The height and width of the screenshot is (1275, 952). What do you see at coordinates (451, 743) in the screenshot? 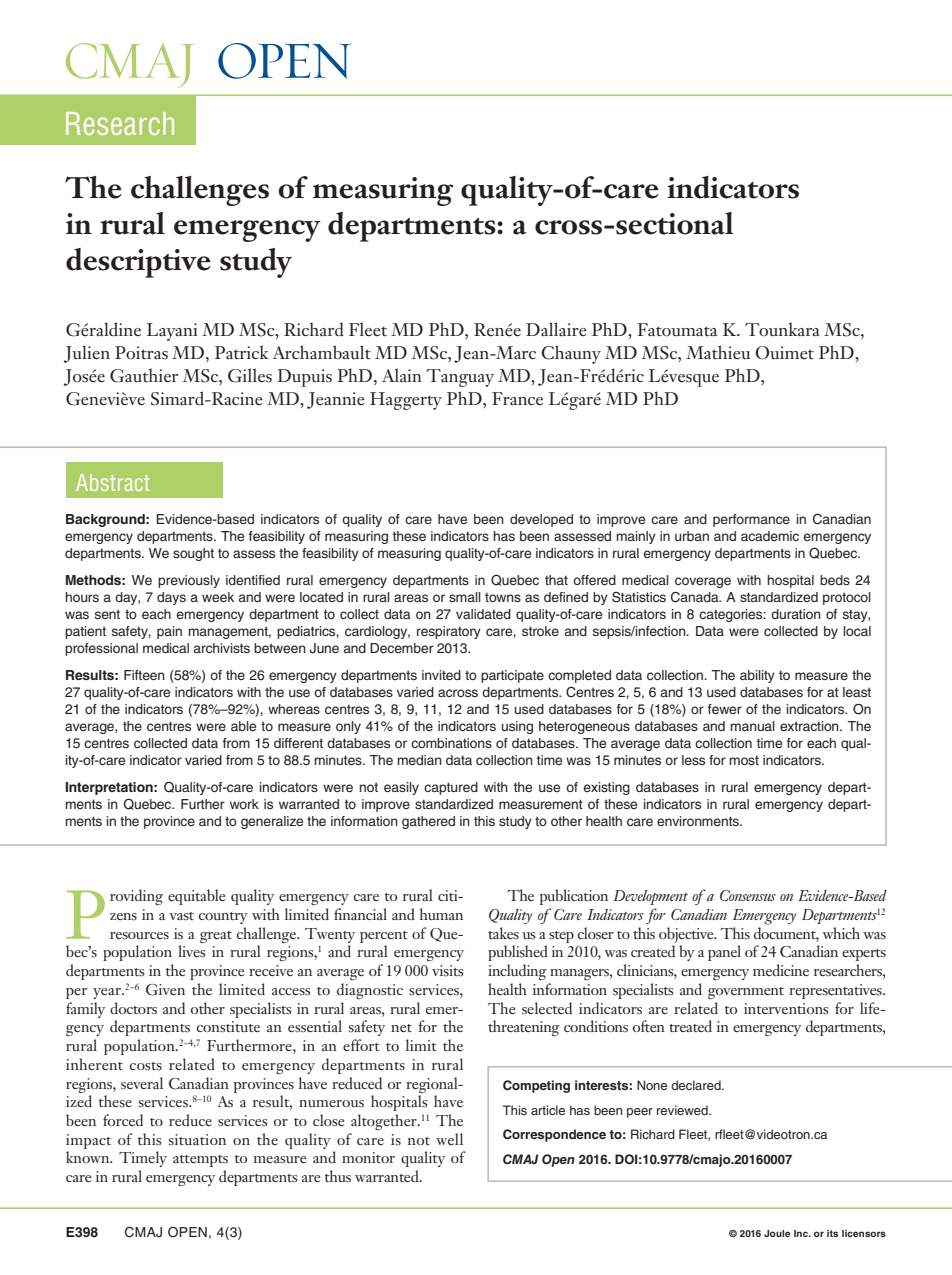
I see `combinations` at bounding box center [451, 743].
